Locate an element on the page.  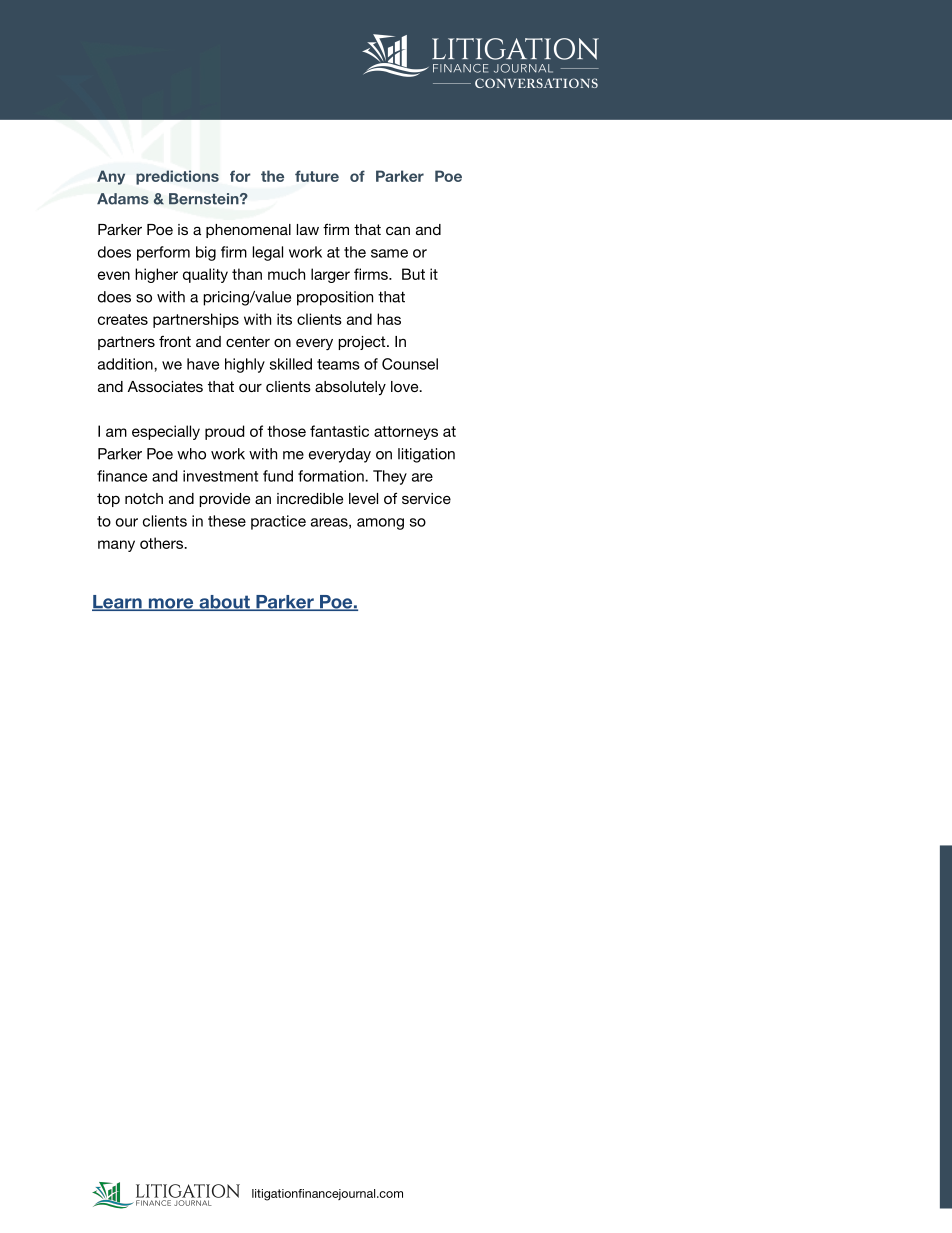
practice is located at coordinates (278, 522).
